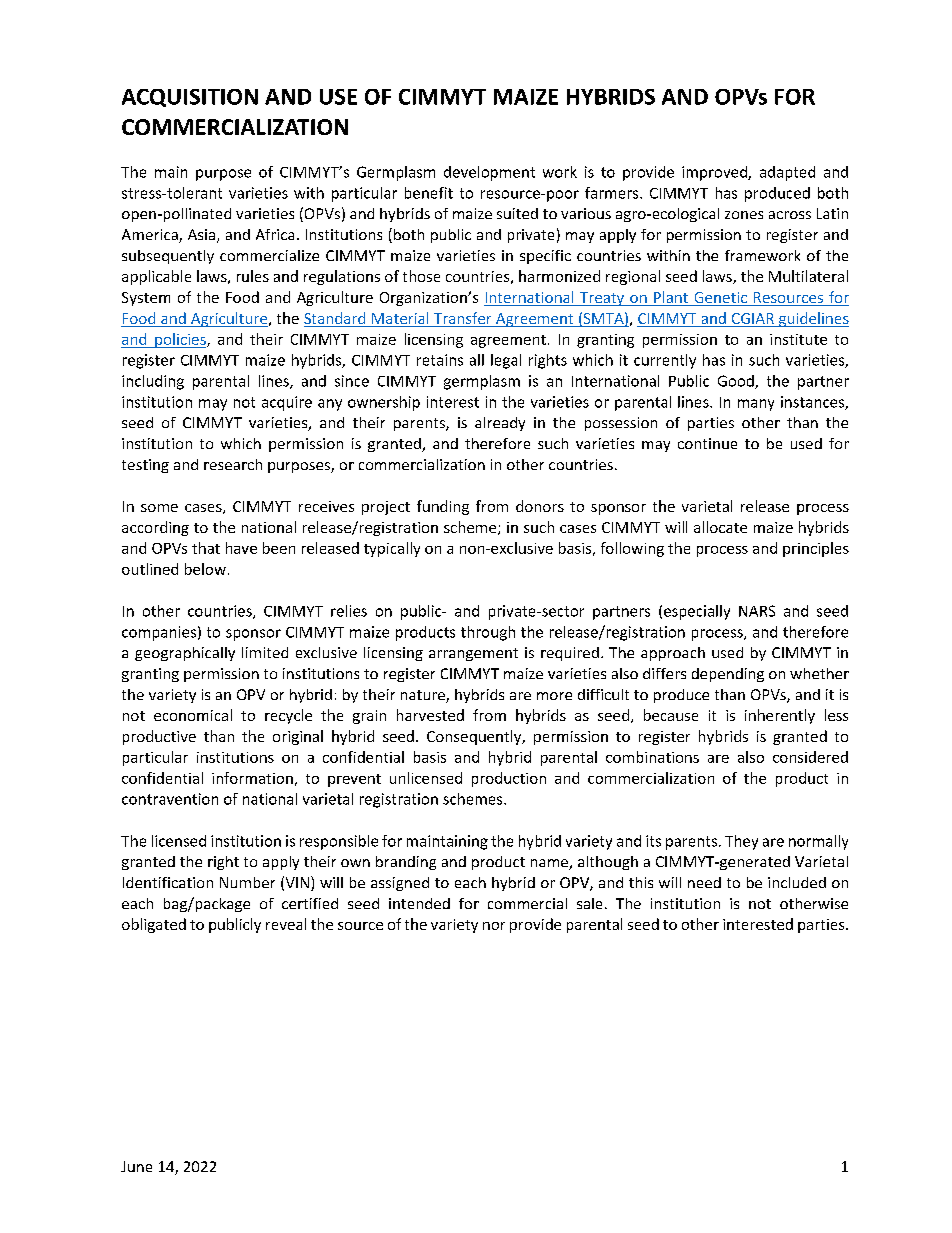 The image size is (952, 1233). Describe the element at coordinates (185, 654) in the page. I see `geographically` at that location.
